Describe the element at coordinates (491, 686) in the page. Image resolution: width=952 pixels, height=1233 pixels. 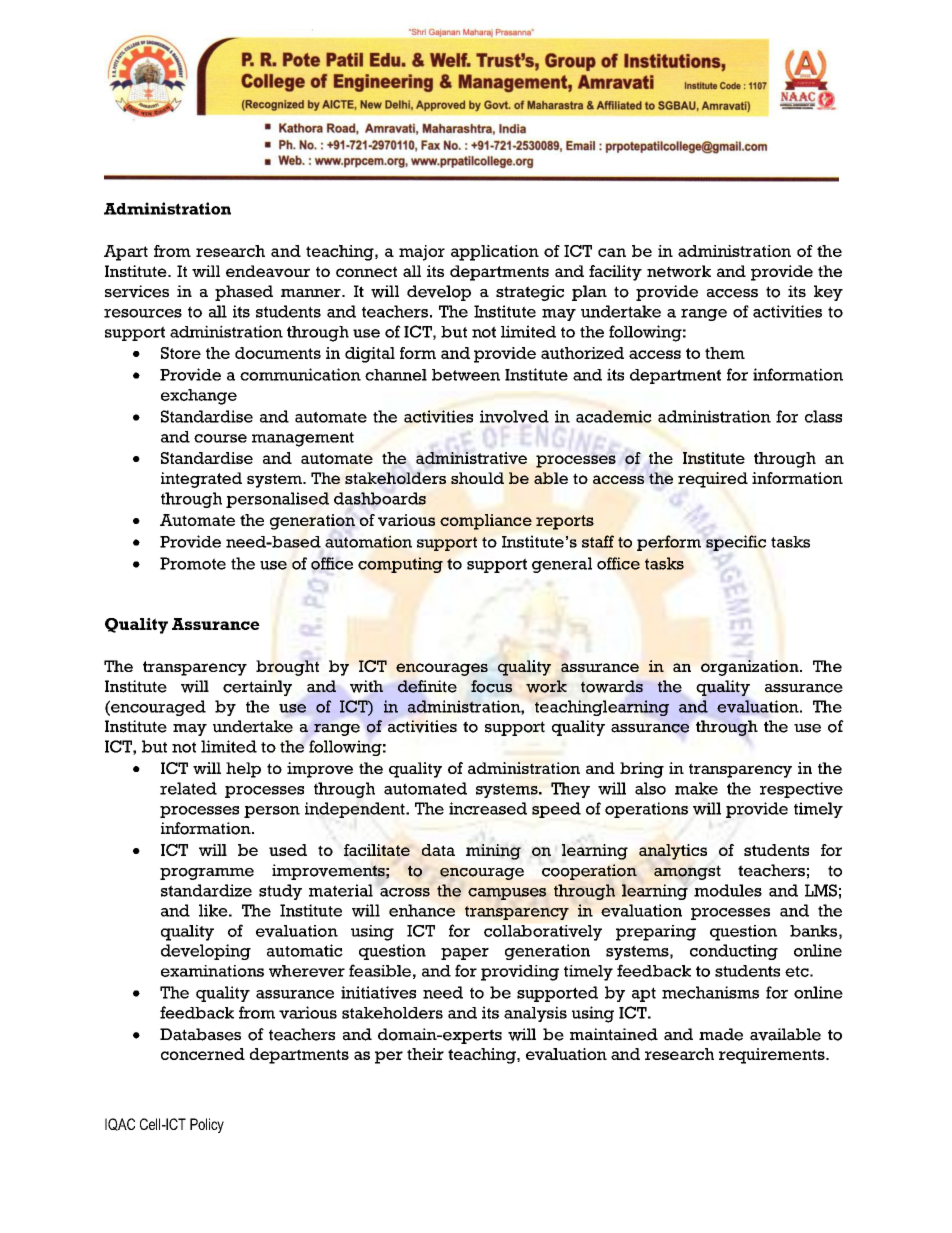
I see `focus` at that location.
